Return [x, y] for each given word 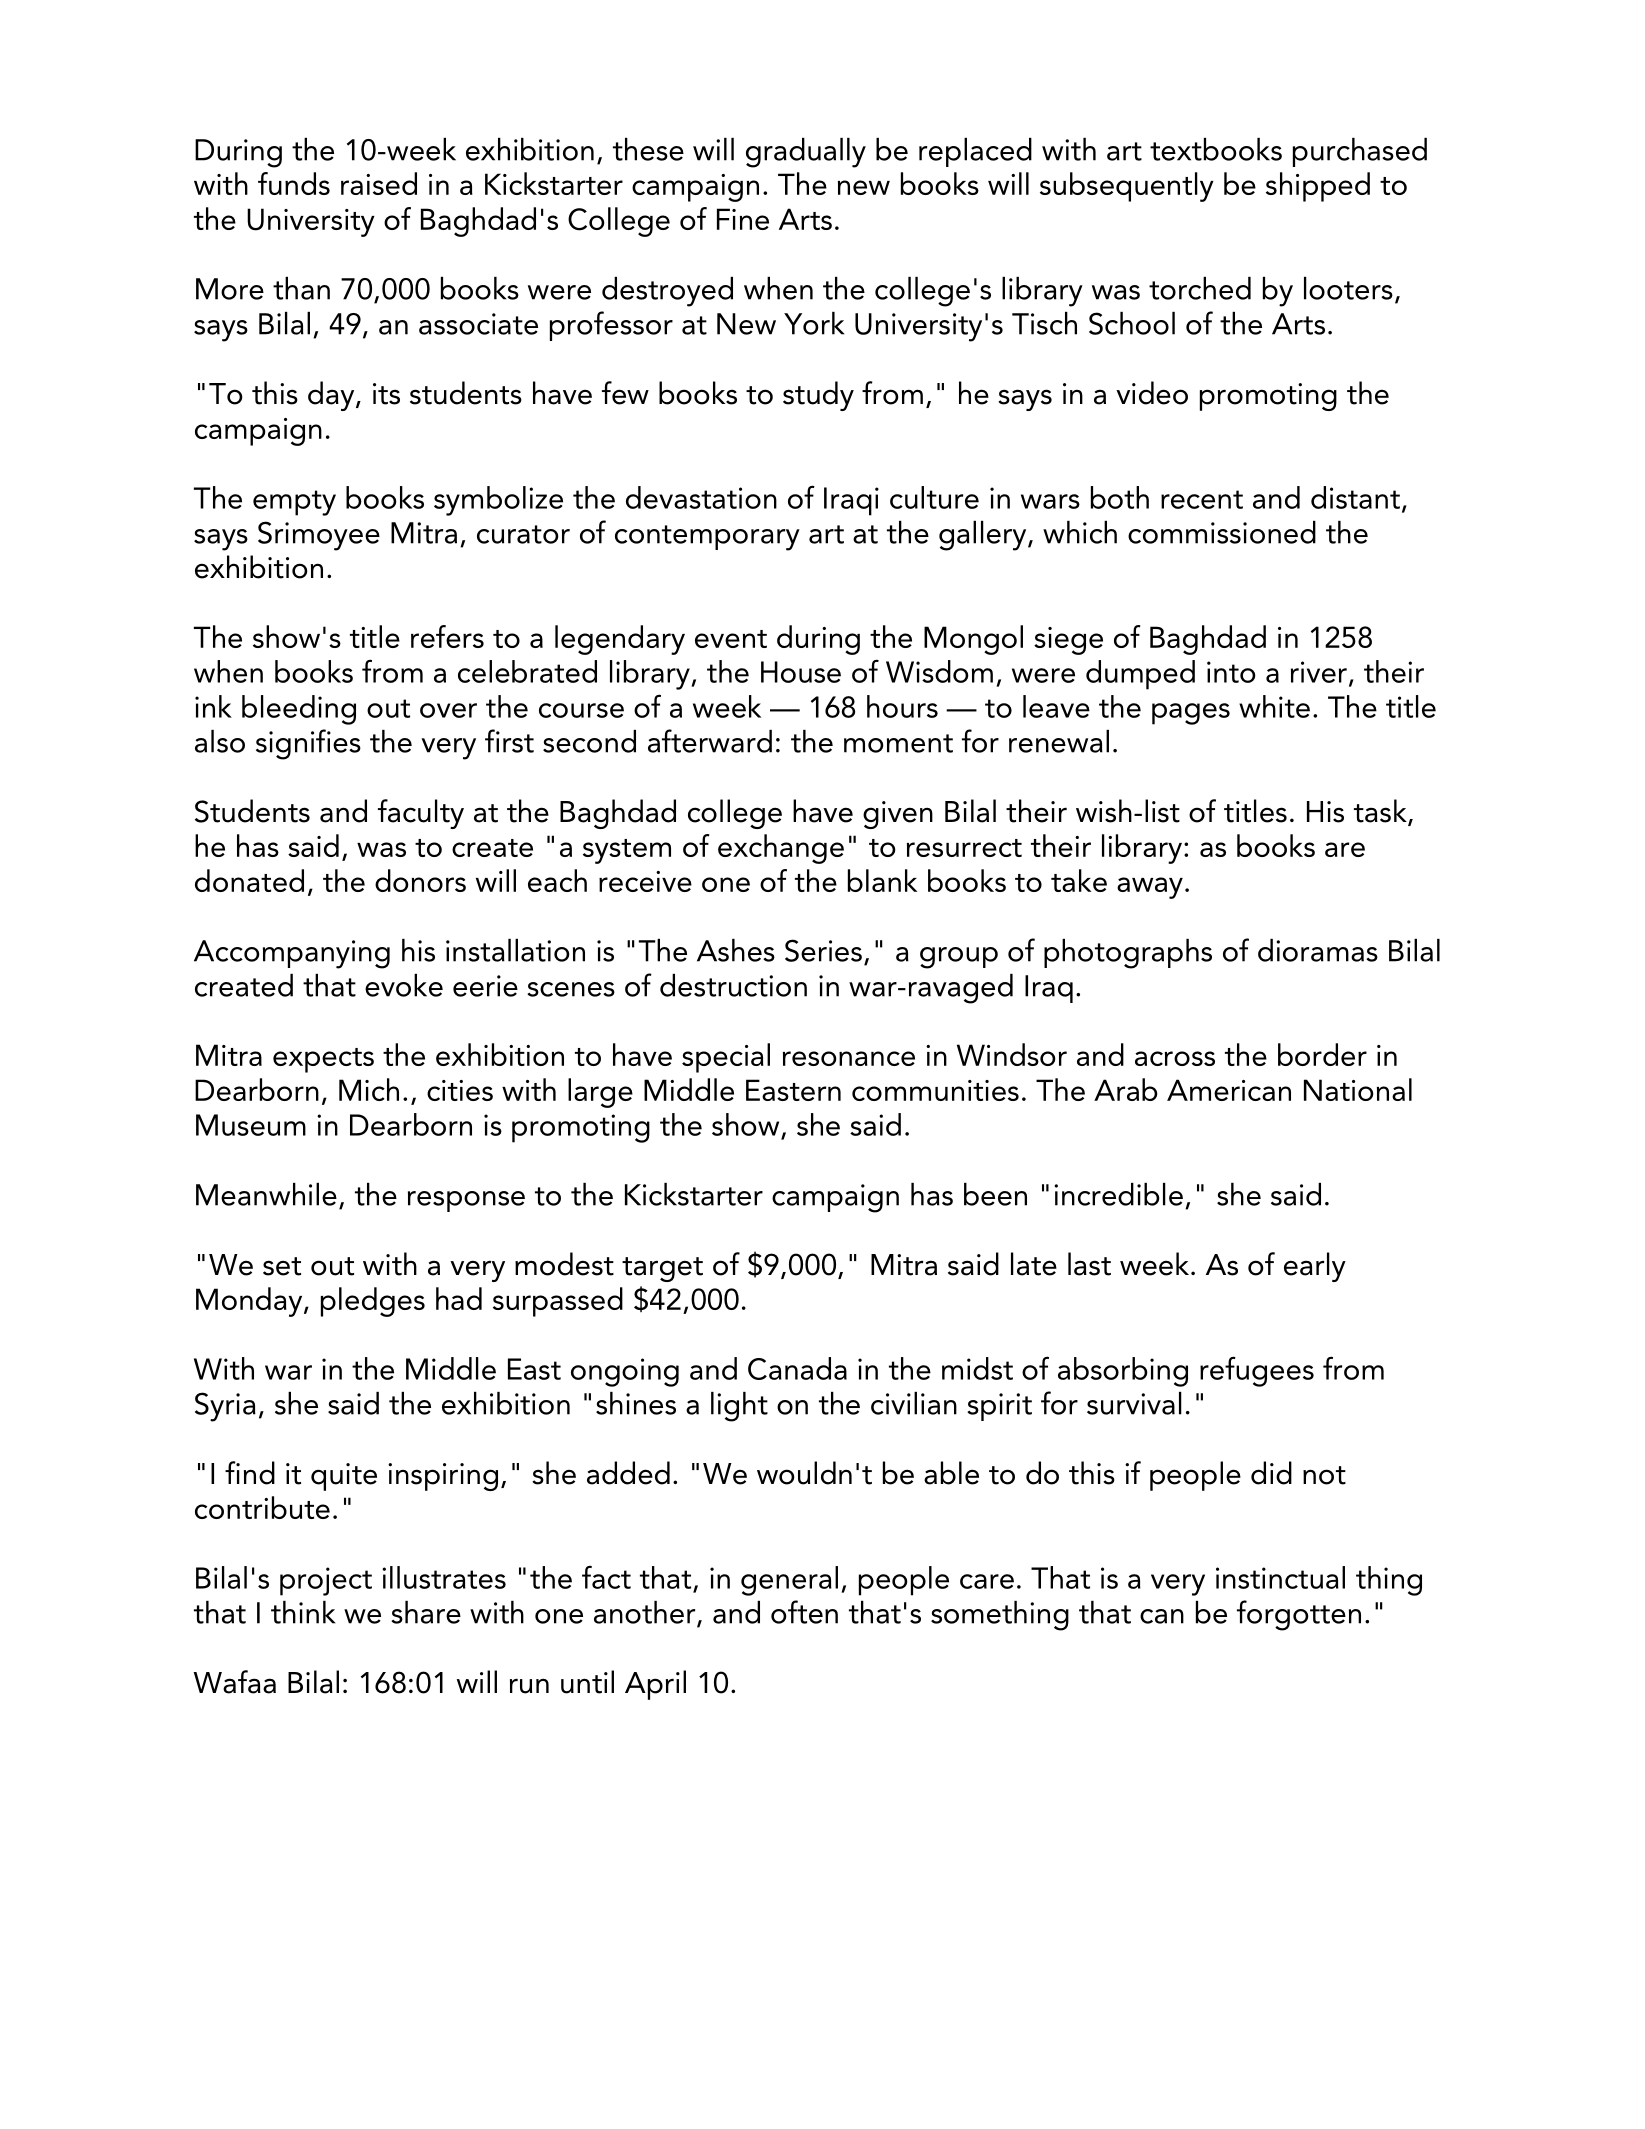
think [303, 1612]
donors [420, 880]
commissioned [1222, 532]
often [804, 1612]
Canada [797, 1368]
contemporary [707, 538]
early [1315, 1267]
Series [823, 950]
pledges [373, 1302]
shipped [1318, 187]
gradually [806, 153]
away [1150, 888]
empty [294, 503]
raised [379, 183]
